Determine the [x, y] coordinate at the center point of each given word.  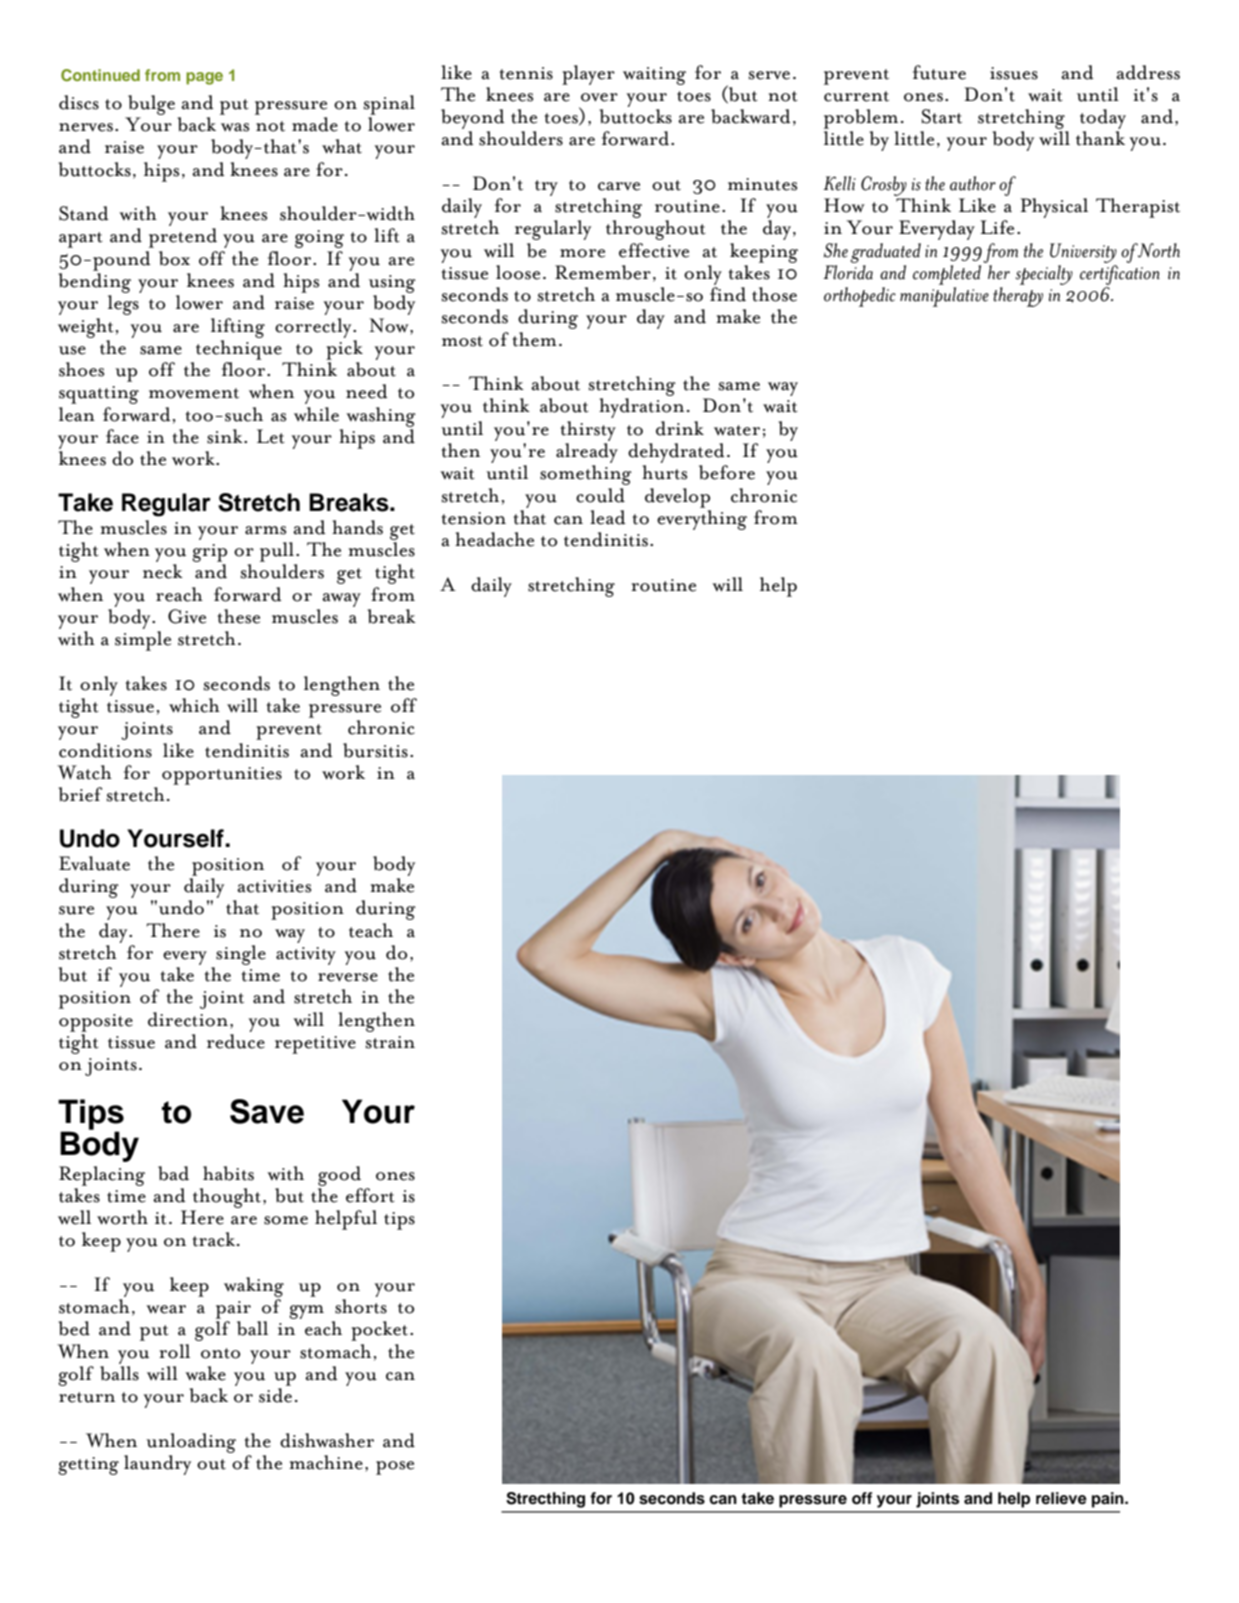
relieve [1061, 1498]
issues [1014, 73]
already [587, 453]
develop [677, 498]
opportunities [222, 776]
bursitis [375, 750]
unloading [191, 1443]
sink [226, 436]
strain [390, 1042]
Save [267, 1111]
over [599, 97]
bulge [151, 105]
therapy [1018, 297]
